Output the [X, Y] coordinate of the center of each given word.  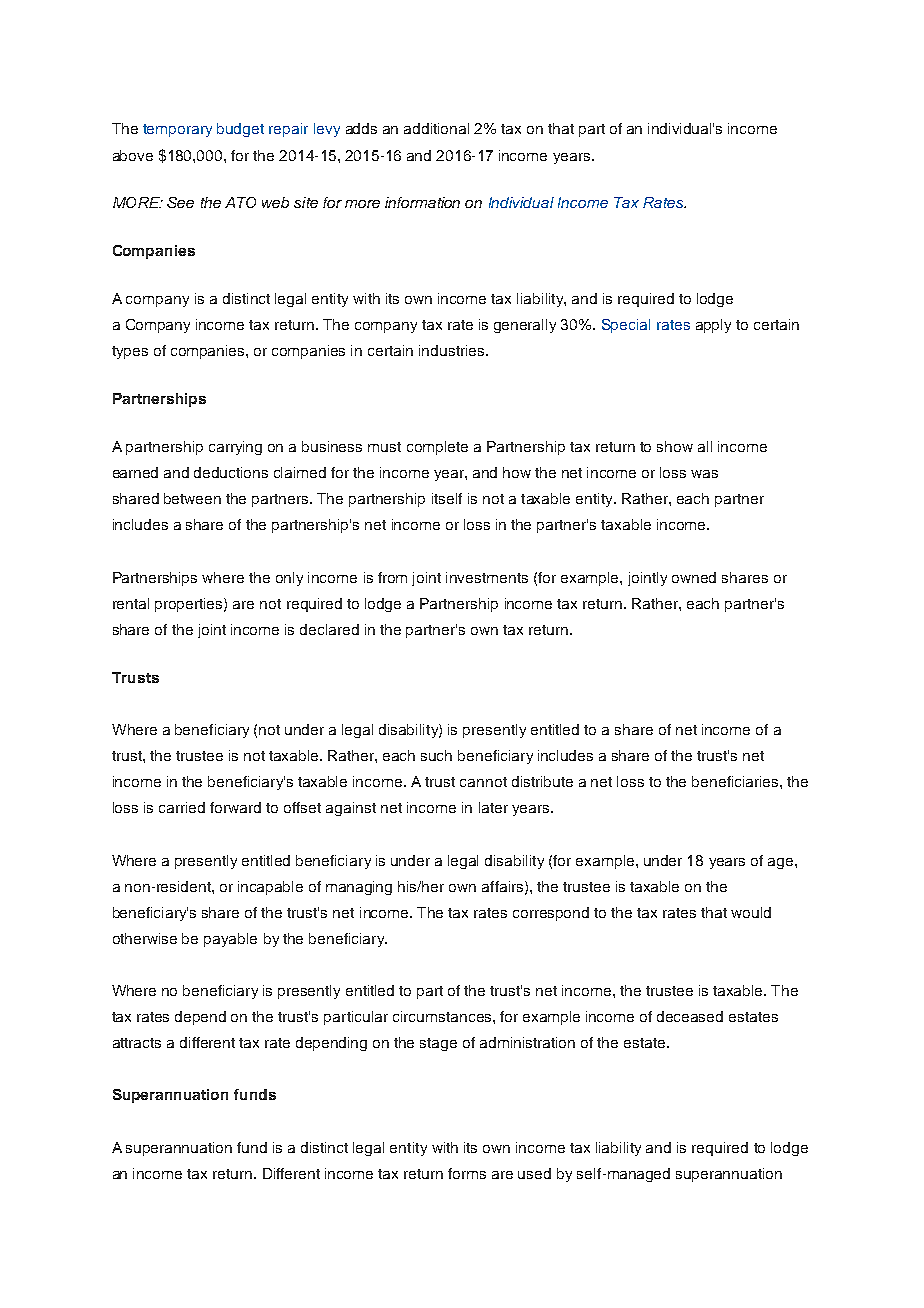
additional [436, 128]
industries [453, 350]
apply [713, 326]
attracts [137, 1043]
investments [487, 577]
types [130, 352]
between [192, 498]
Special [626, 326]
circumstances [443, 1016]
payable [230, 940]
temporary [177, 130]
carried [182, 807]
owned [694, 577]
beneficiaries [736, 781]
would [751, 912]
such [436, 755]
